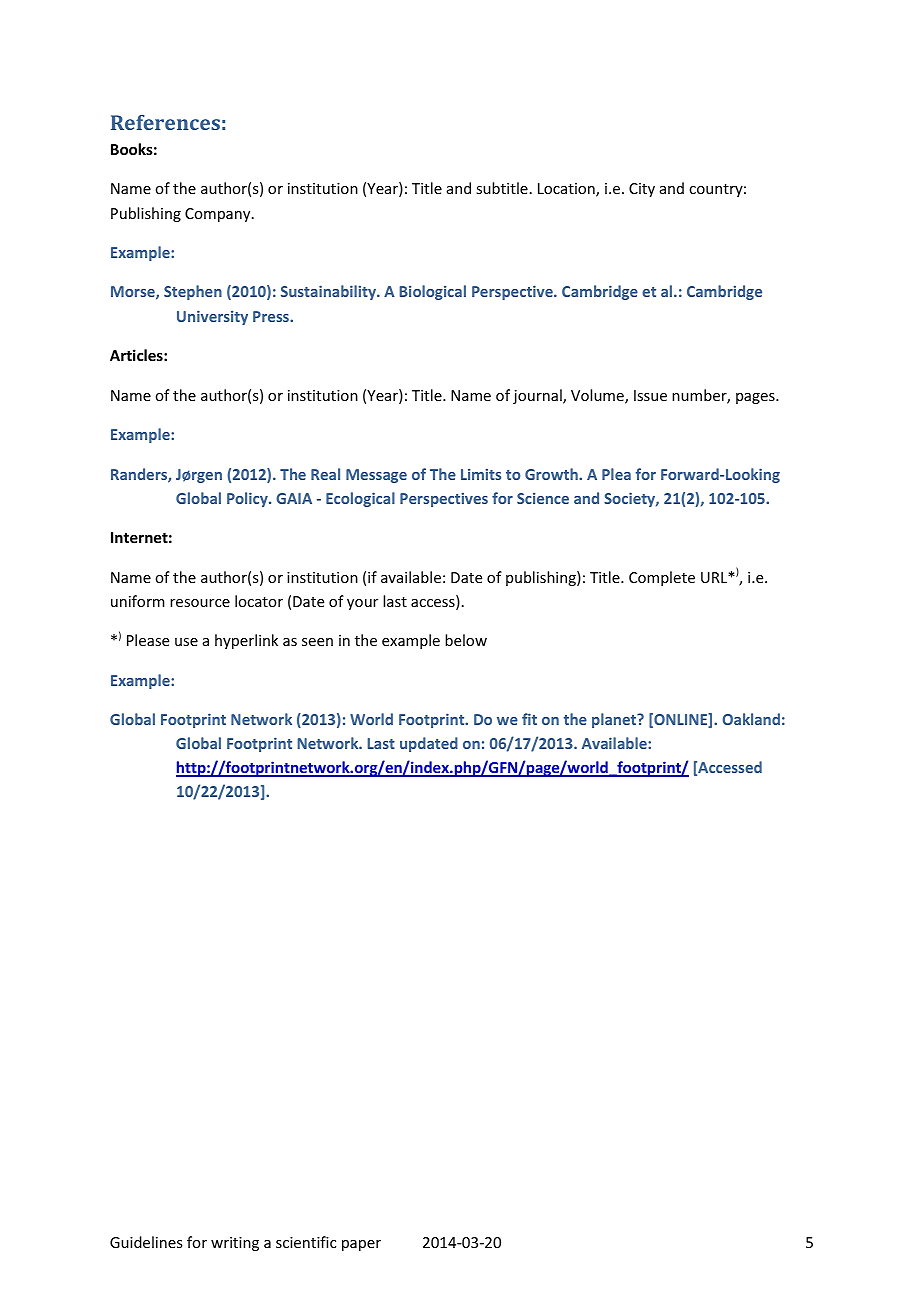 This screenshot has width=924, height=1308. What do you see at coordinates (361, 1245) in the screenshot?
I see `paper` at bounding box center [361, 1245].
